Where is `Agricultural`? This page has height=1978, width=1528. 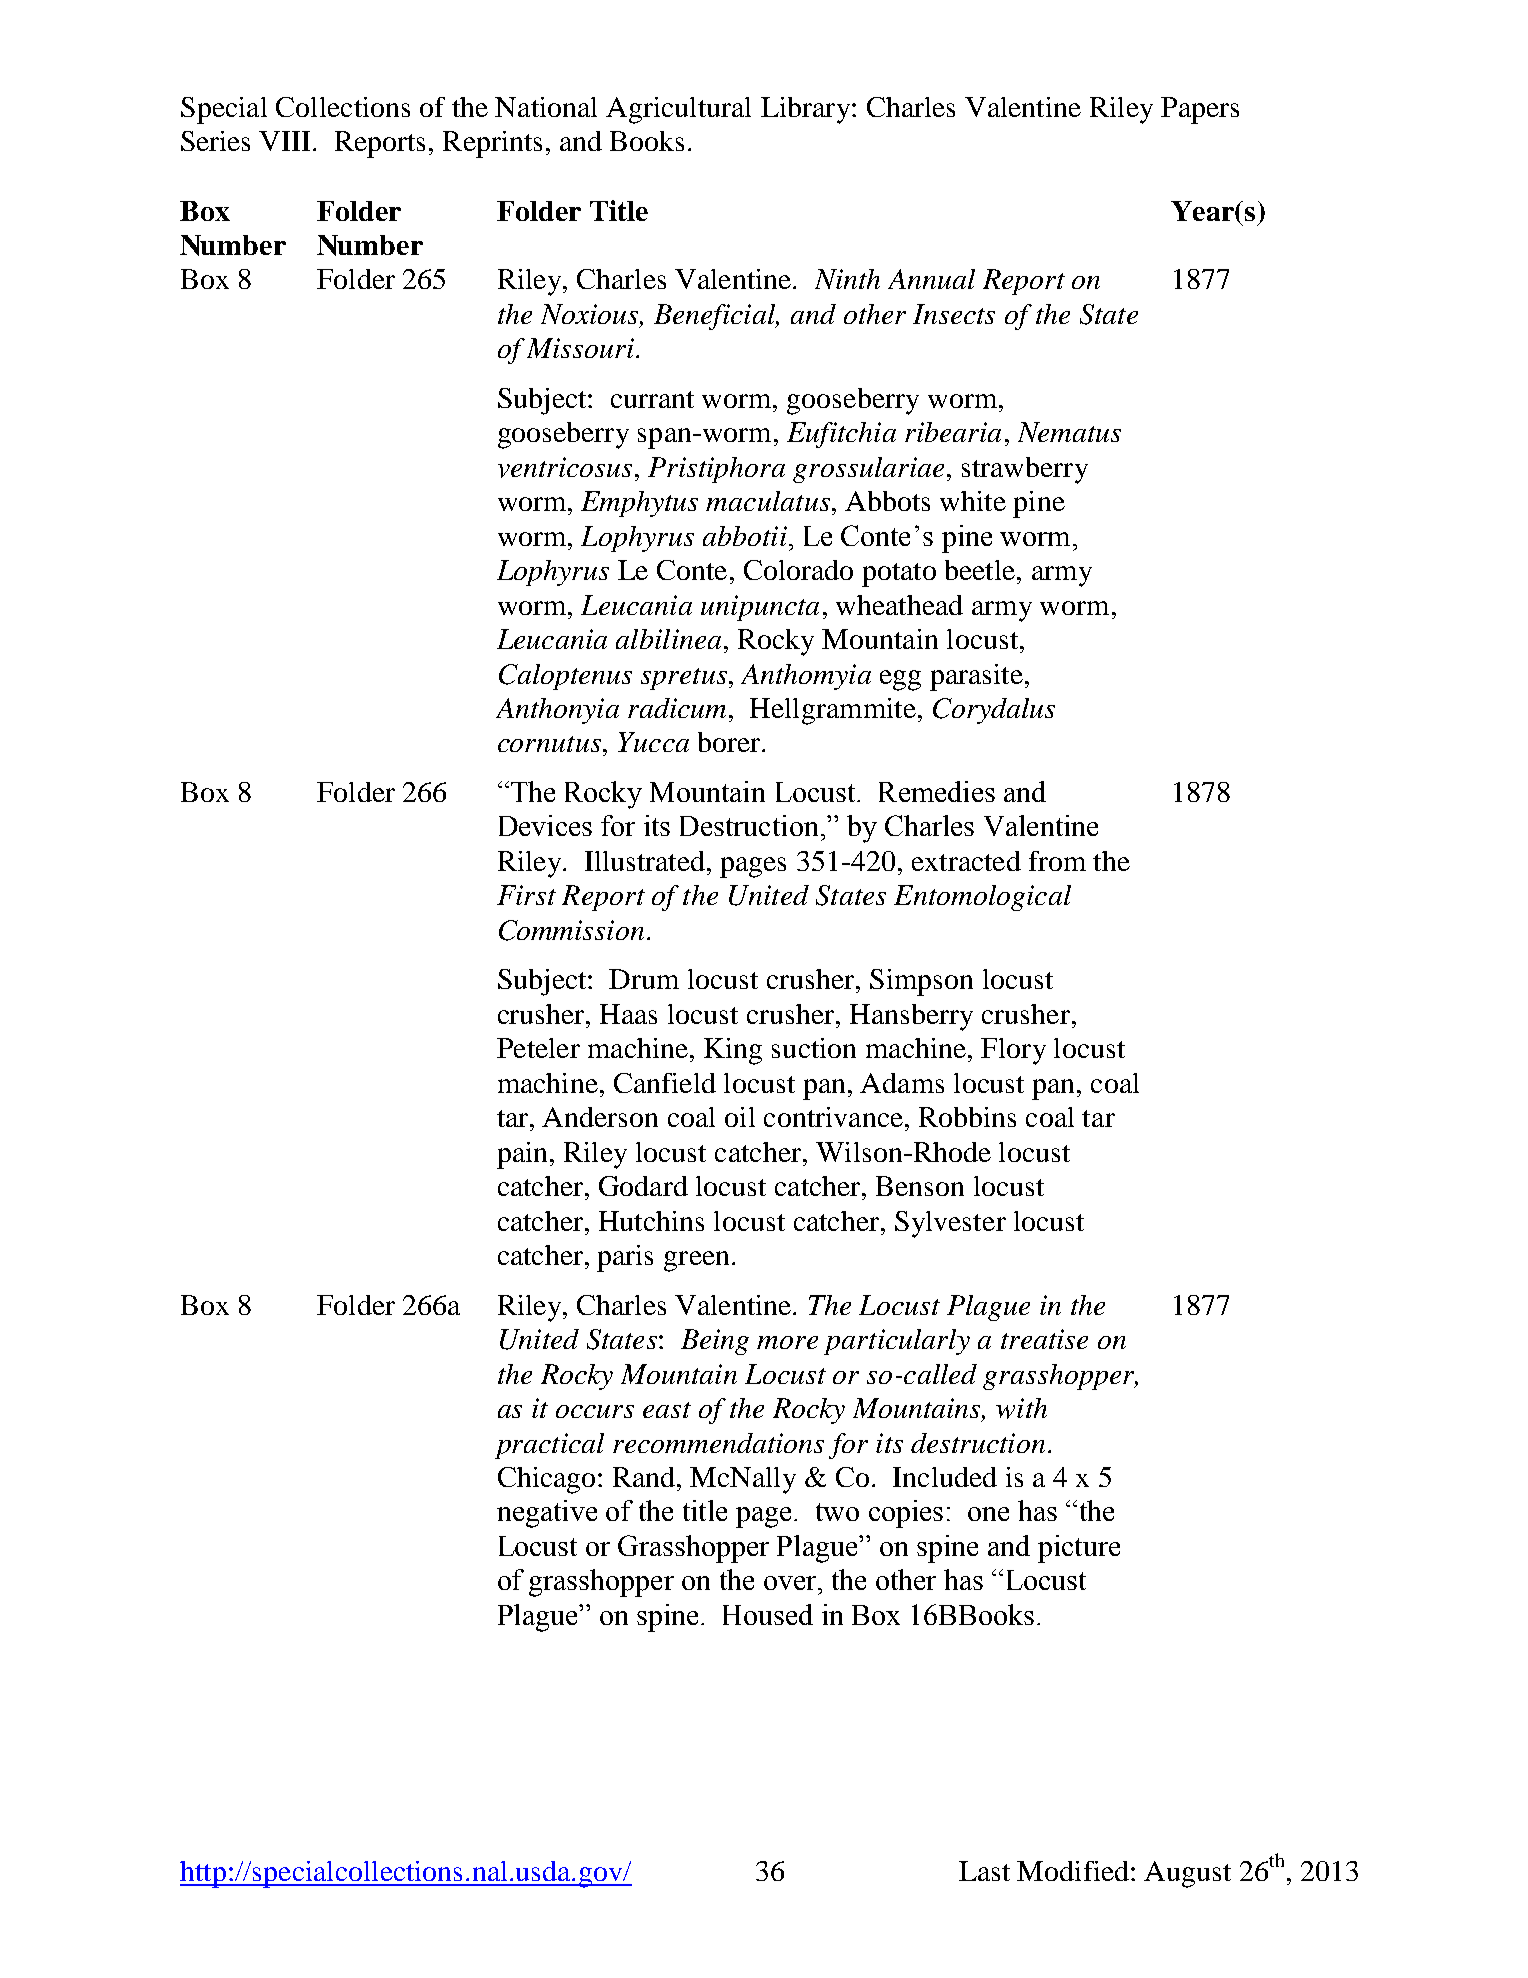
Agricultural is located at coordinates (678, 110).
